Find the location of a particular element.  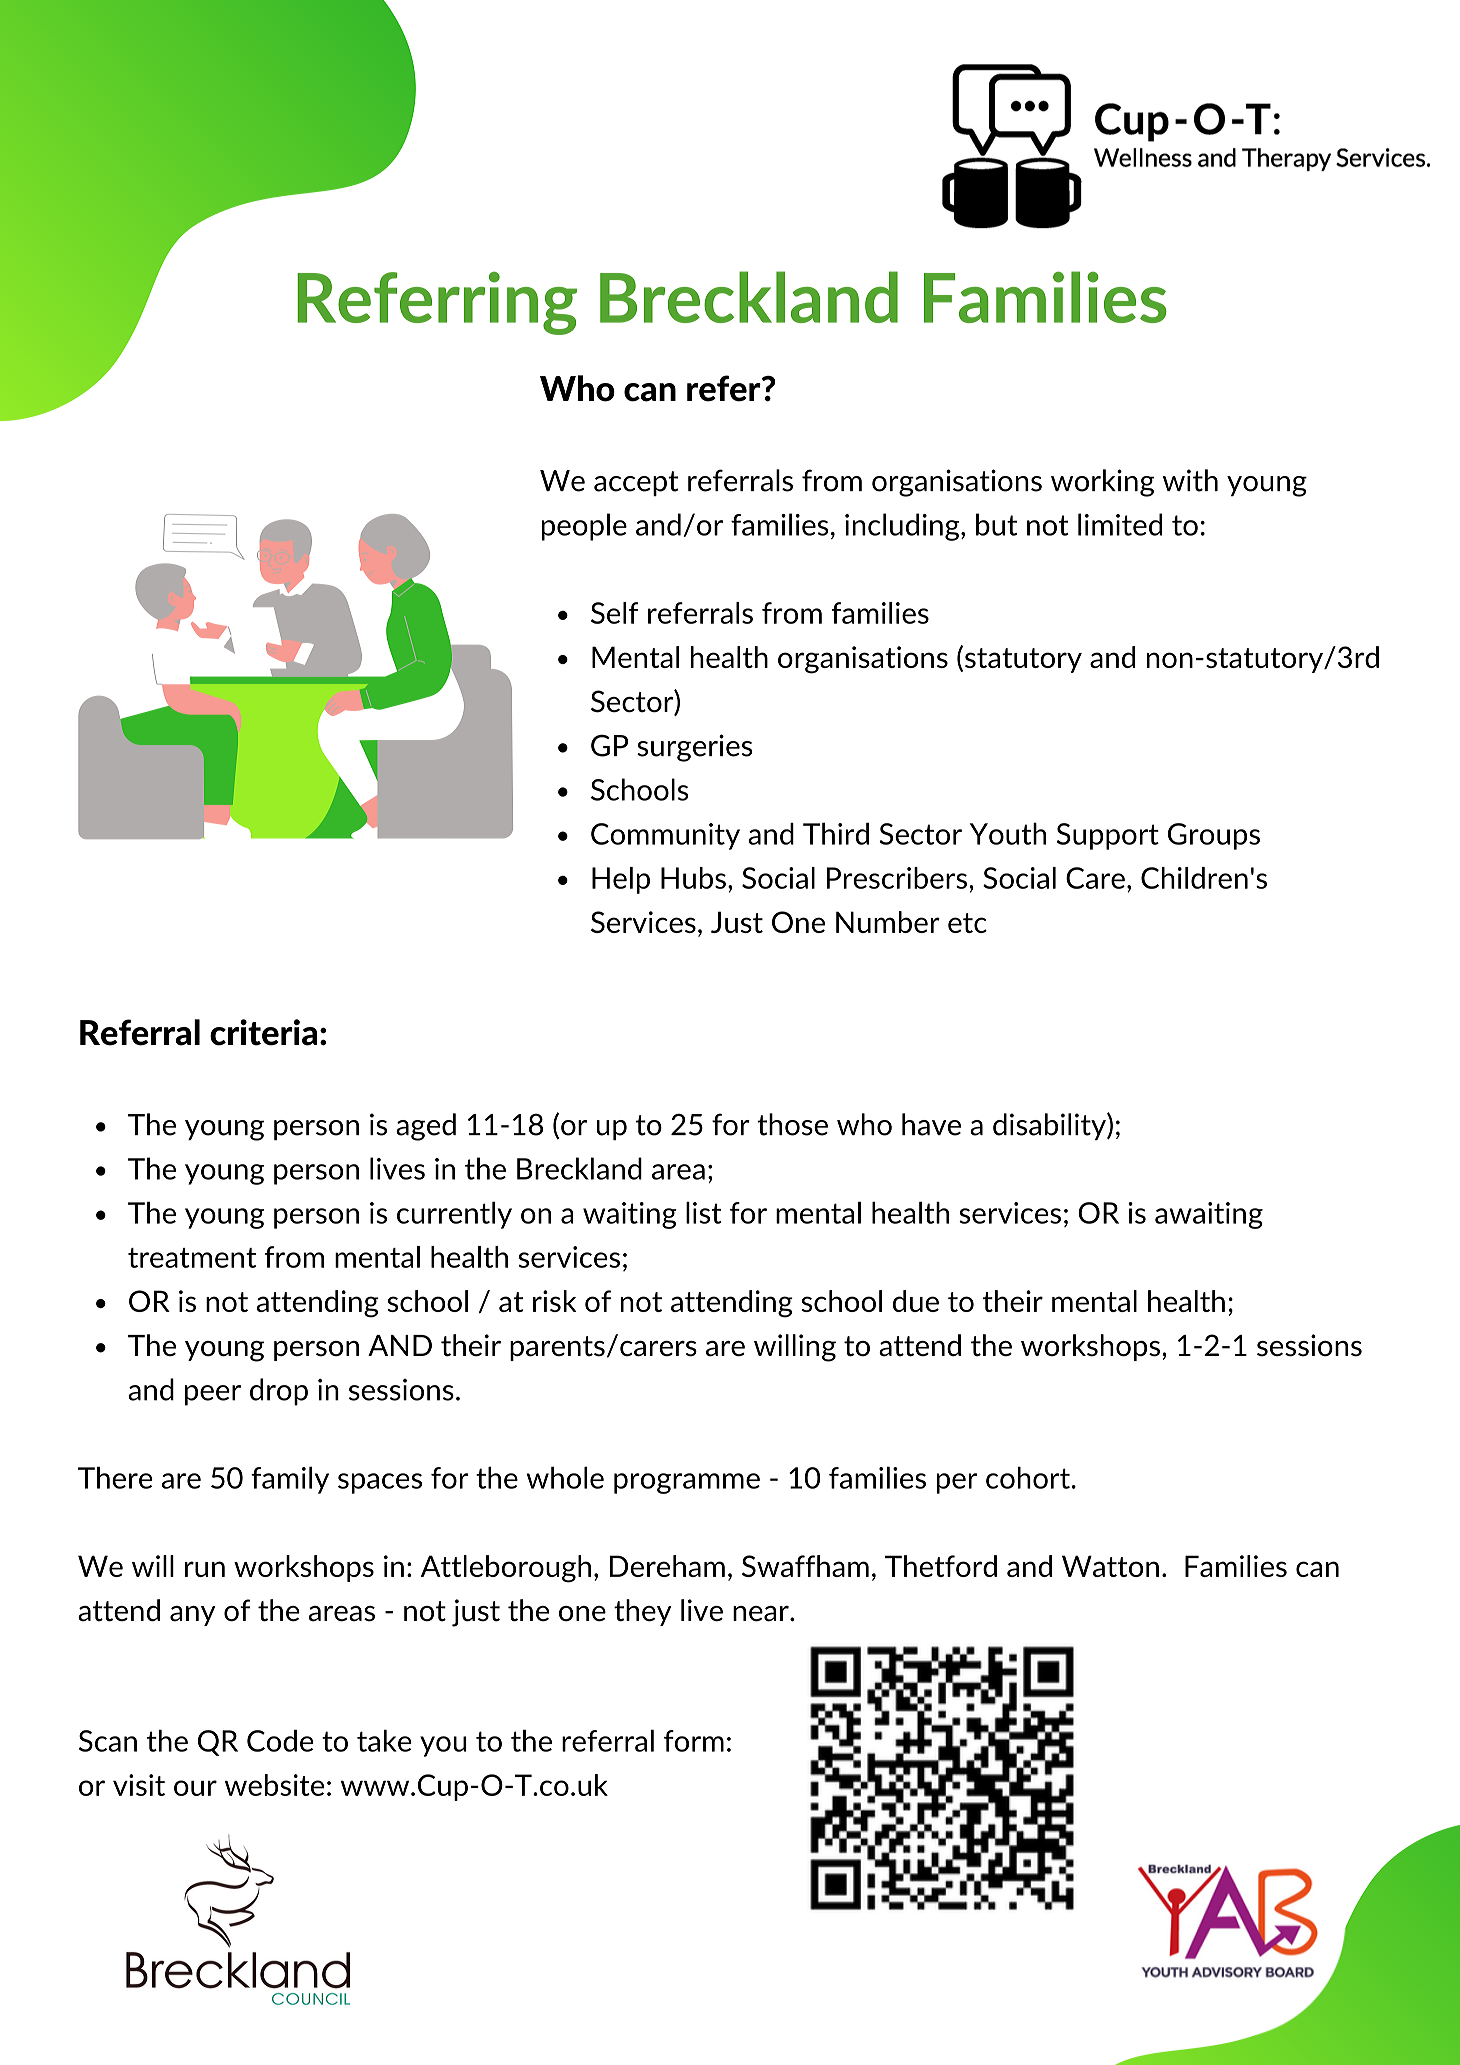

those is located at coordinates (792, 1124).
